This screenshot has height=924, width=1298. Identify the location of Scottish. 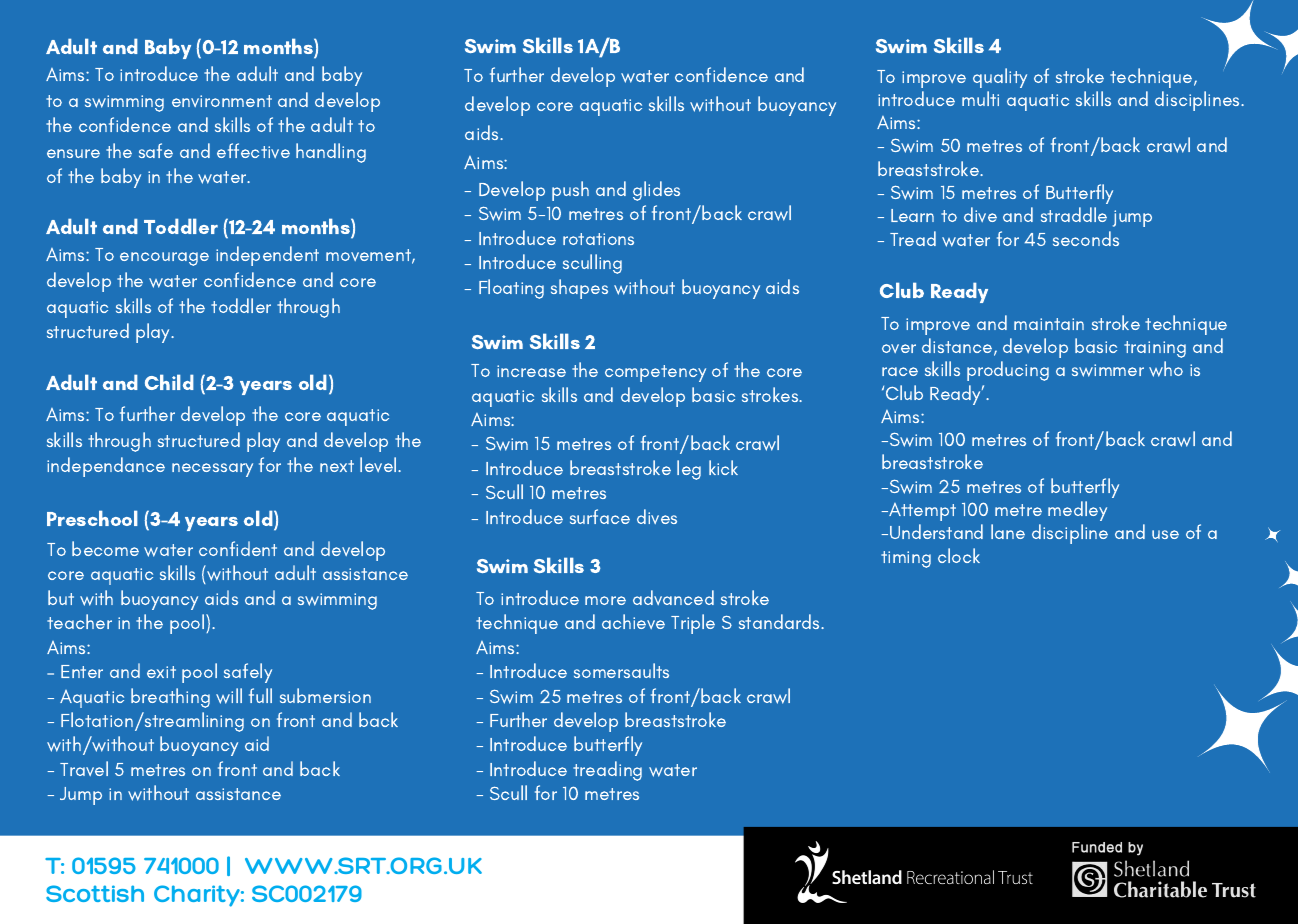
(95, 893).
